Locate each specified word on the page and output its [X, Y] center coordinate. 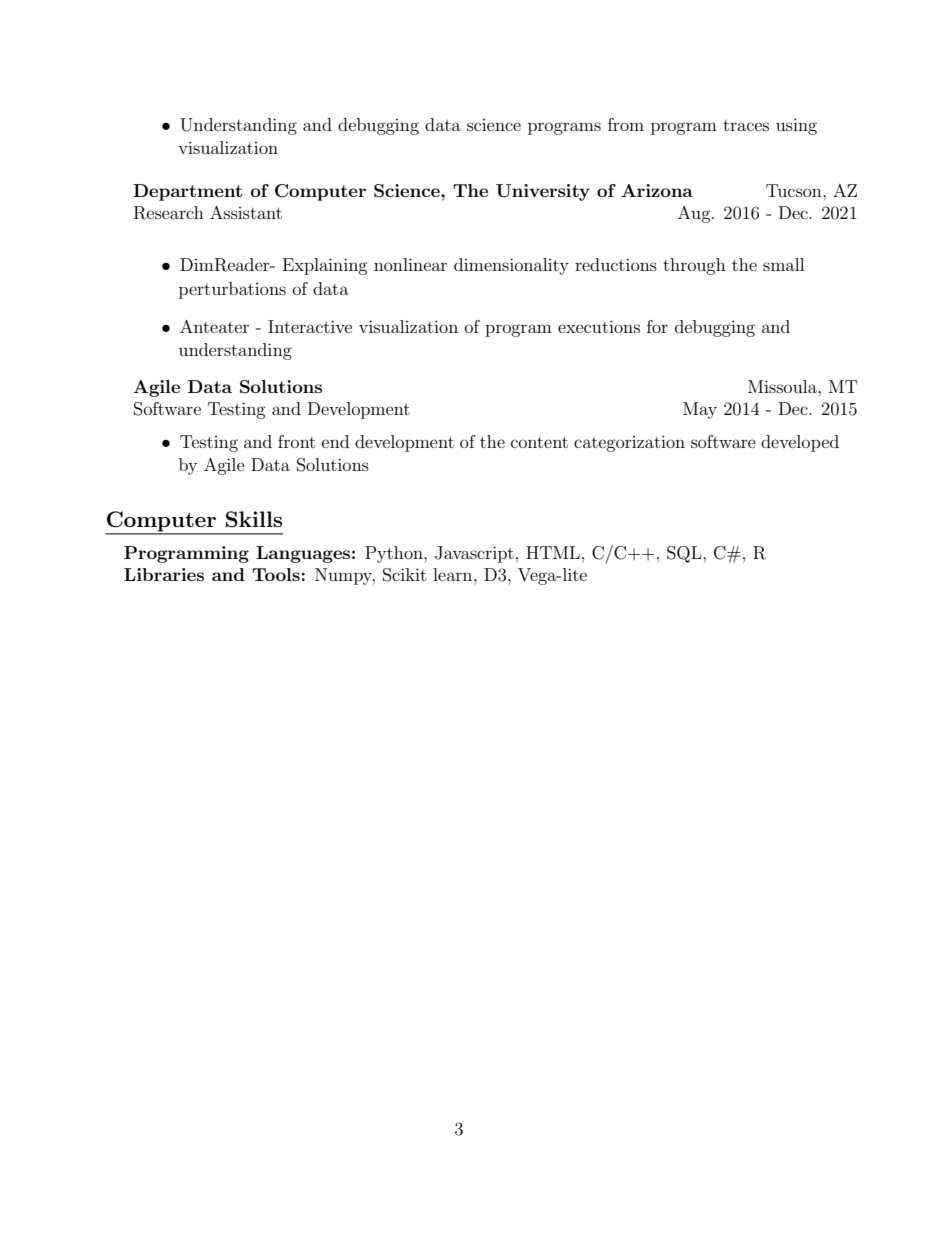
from [626, 124]
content [539, 442]
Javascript [474, 554]
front [296, 441]
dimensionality [511, 266]
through [694, 266]
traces [746, 125]
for [657, 326]
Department [187, 192]
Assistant [246, 212]
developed [800, 443]
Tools [276, 574]
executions [599, 326]
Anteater [214, 326]
